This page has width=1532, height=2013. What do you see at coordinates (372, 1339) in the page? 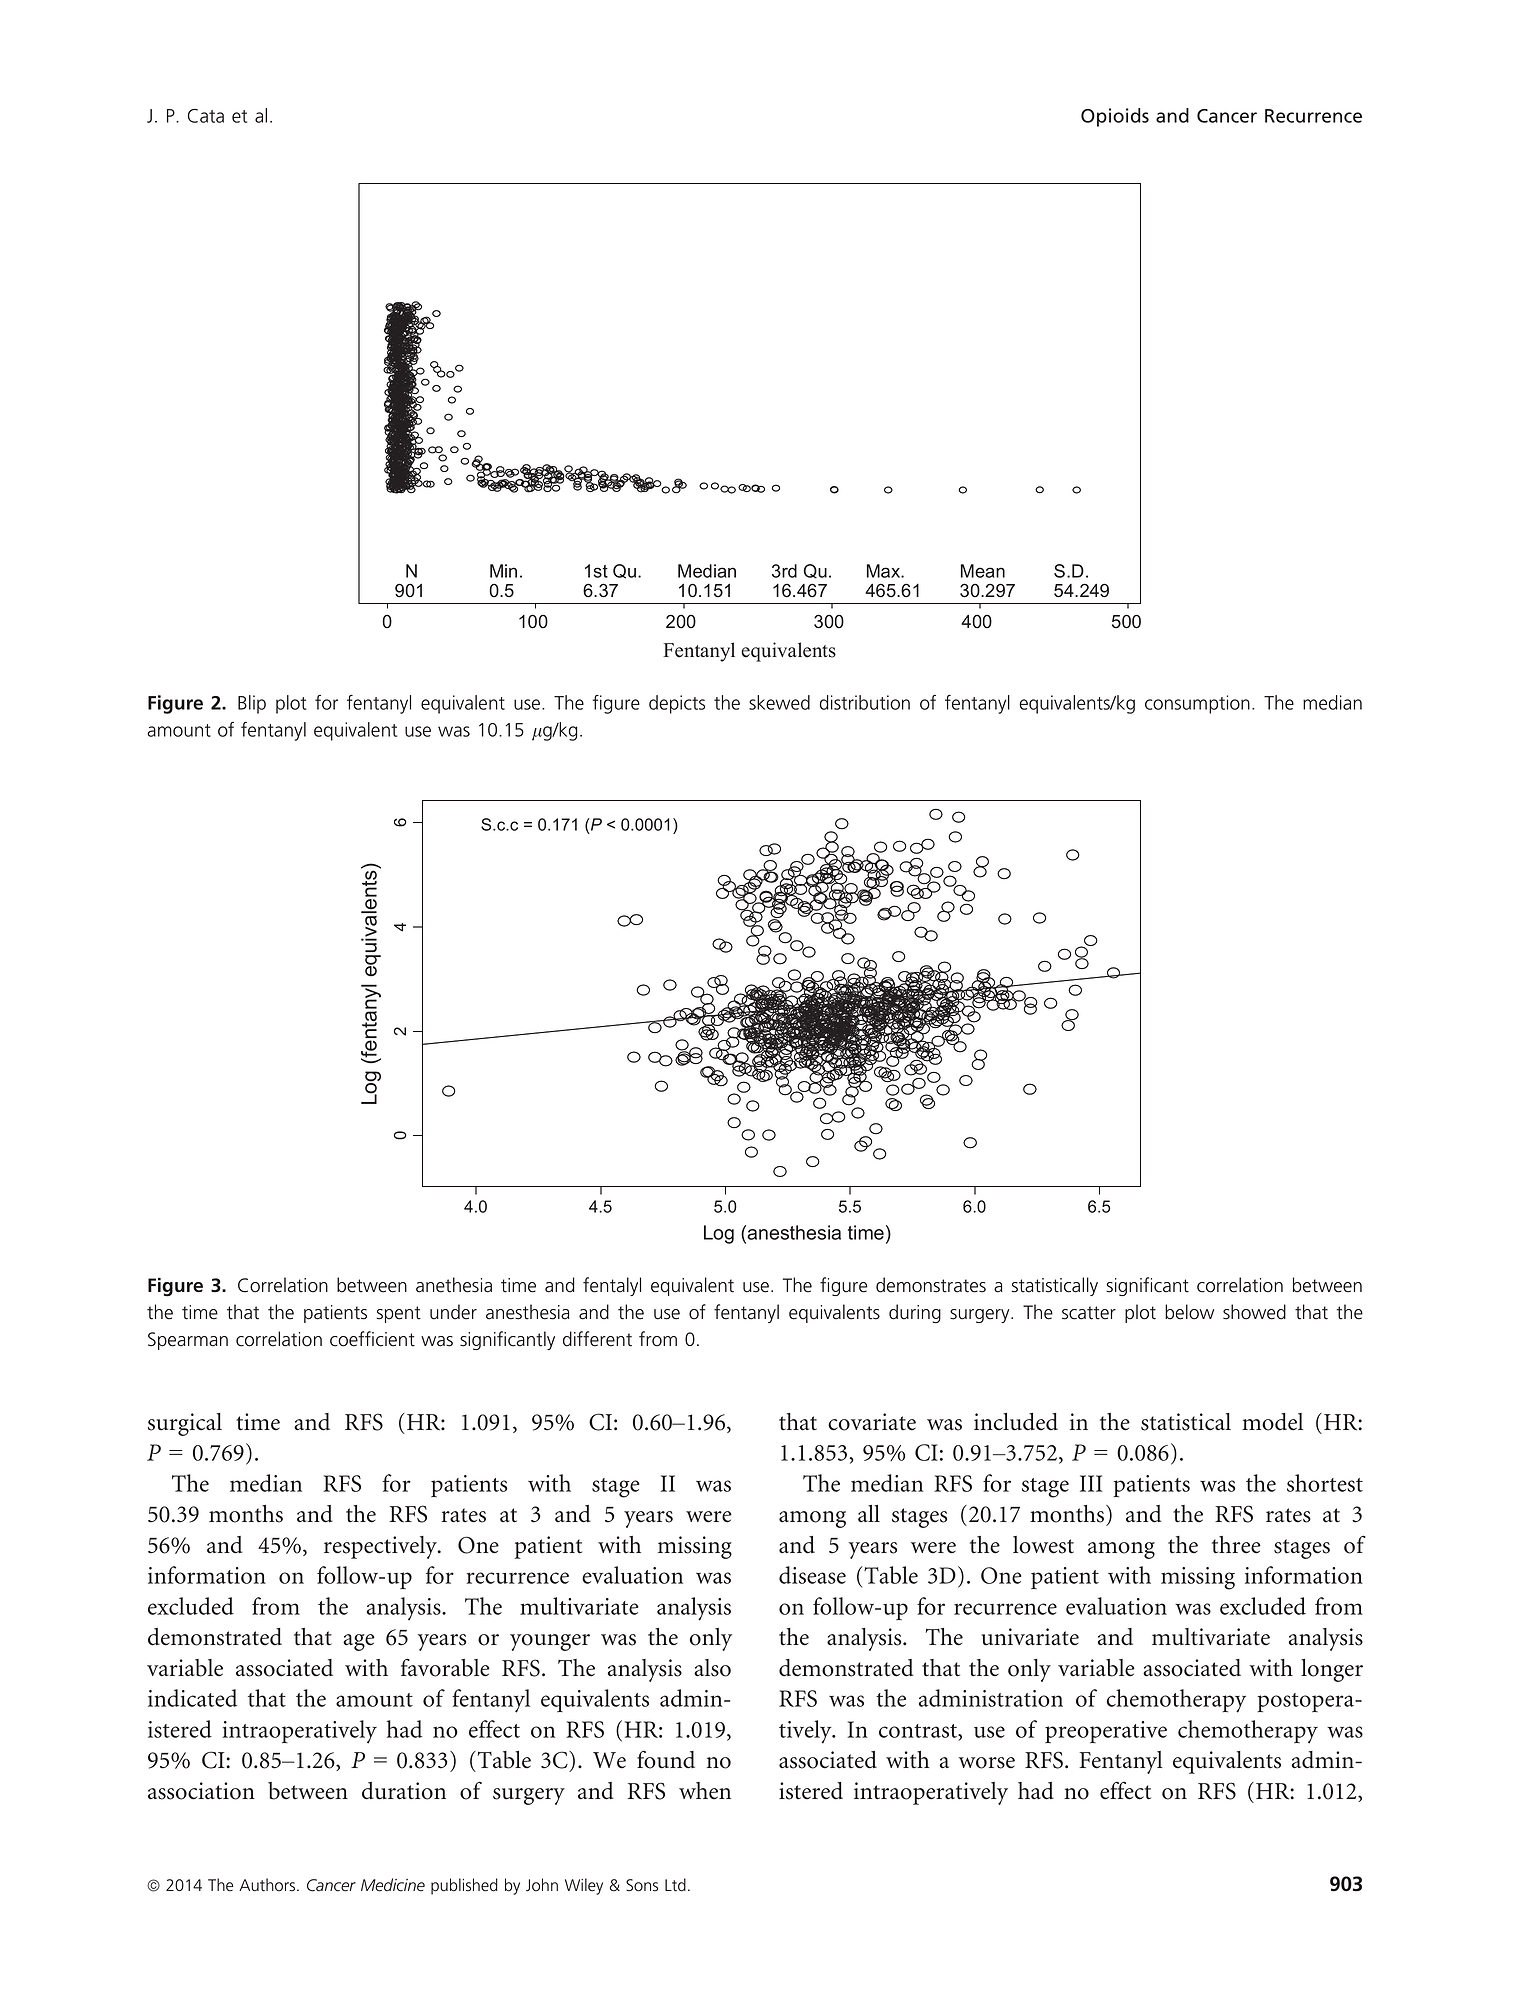
I see `coefficient` at bounding box center [372, 1339].
